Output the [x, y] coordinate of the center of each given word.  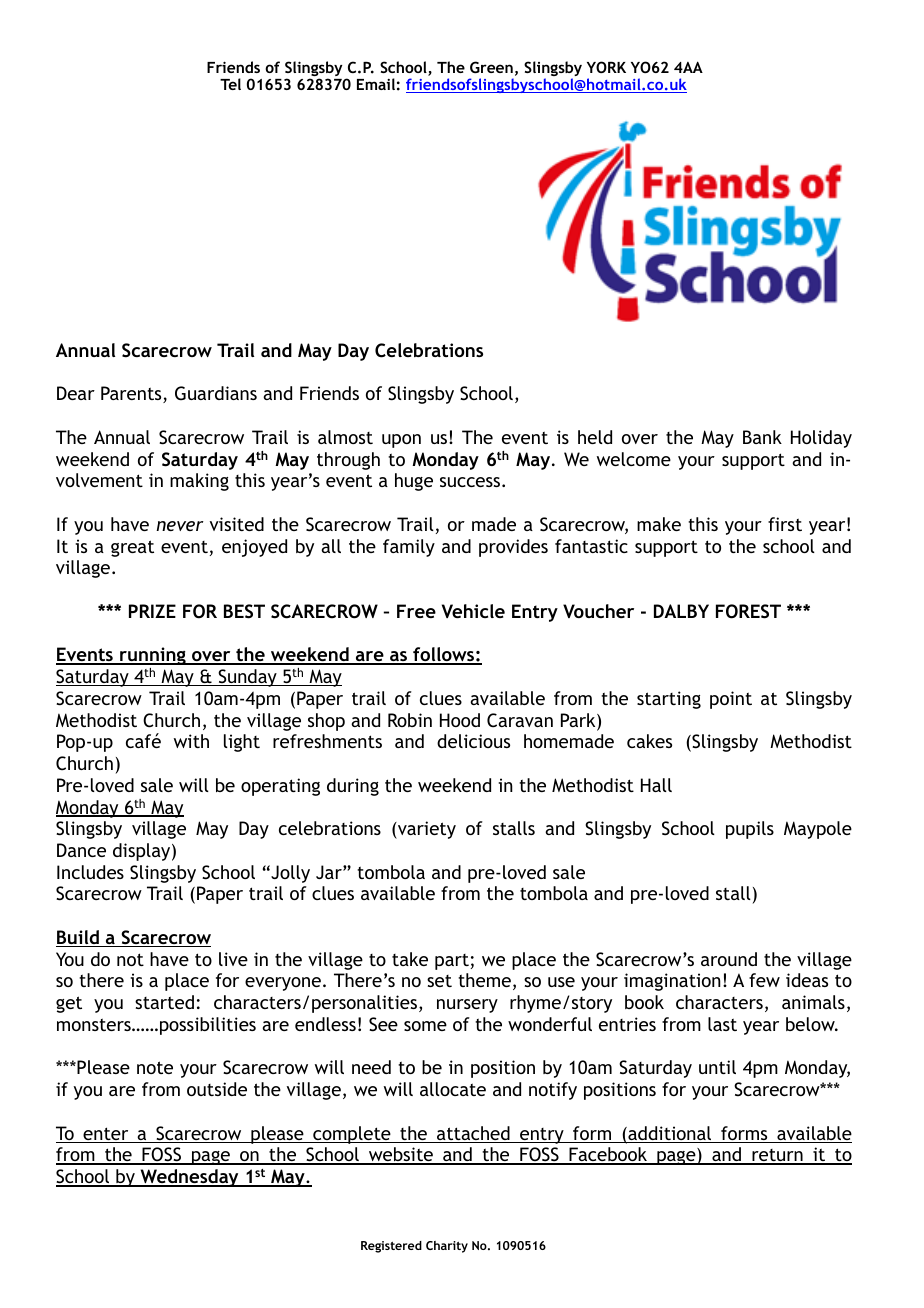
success [471, 482]
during [353, 787]
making [199, 482]
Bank [762, 437]
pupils [750, 830]
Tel [230, 84]
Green [491, 67]
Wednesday [189, 1178]
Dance [81, 850]
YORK [606, 67]
